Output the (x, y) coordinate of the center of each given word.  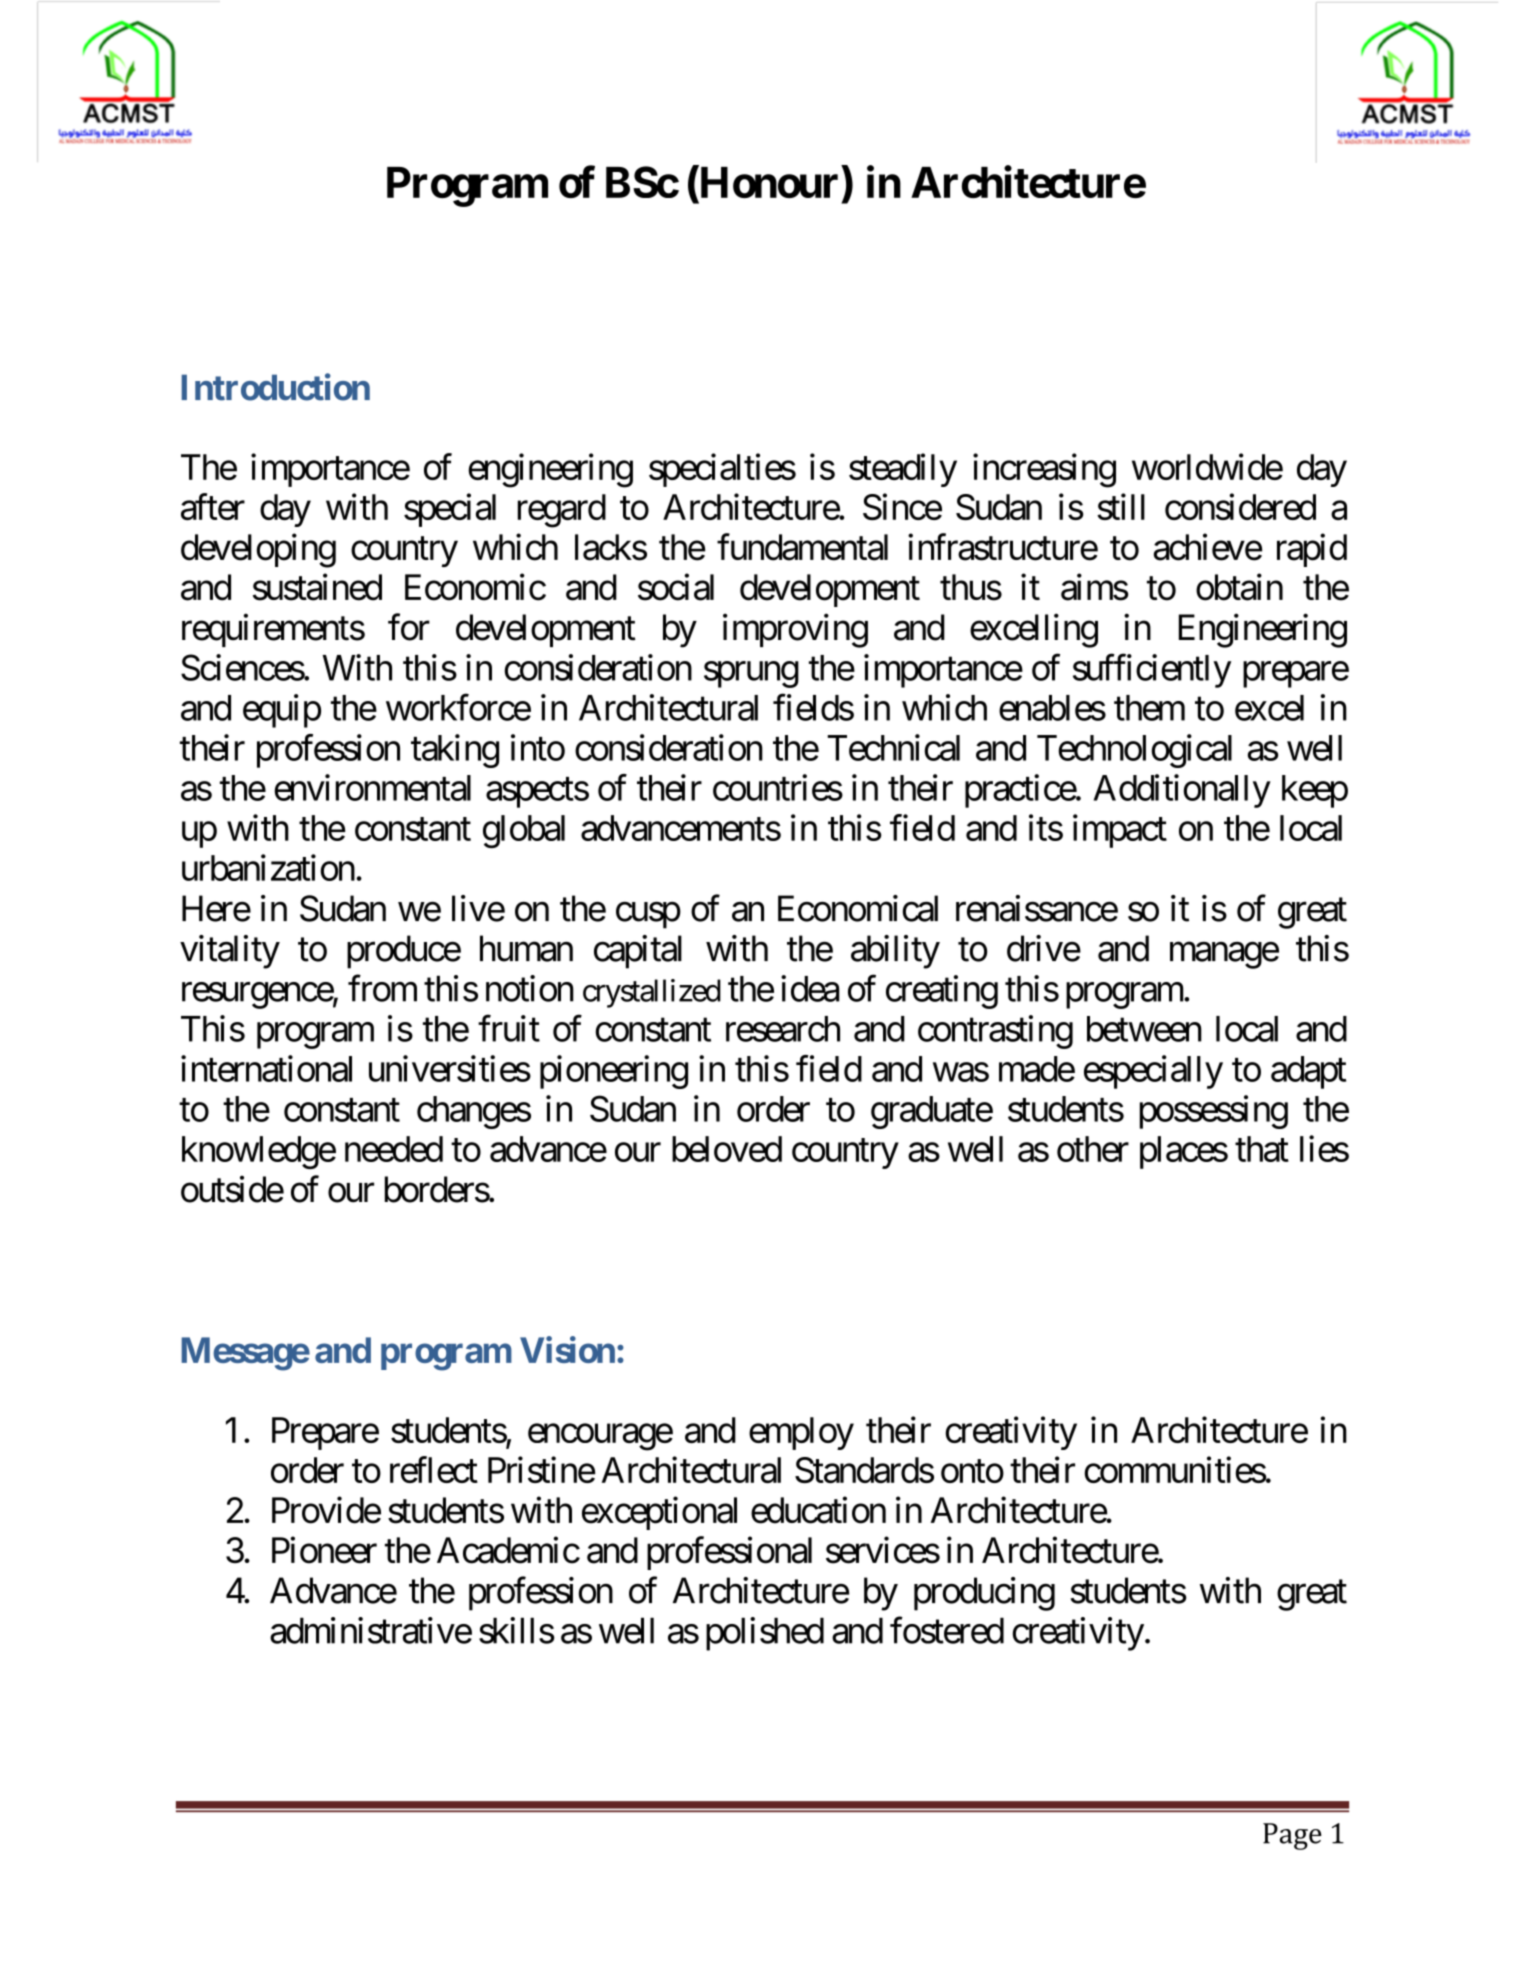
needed (394, 1149)
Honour (767, 184)
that (1262, 1149)
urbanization (268, 867)
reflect (434, 1469)
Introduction (275, 387)
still (1121, 506)
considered (1240, 506)
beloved (727, 1149)
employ (801, 1433)
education (818, 1510)
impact (1120, 831)
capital (638, 952)
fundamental (802, 547)
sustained (317, 587)
